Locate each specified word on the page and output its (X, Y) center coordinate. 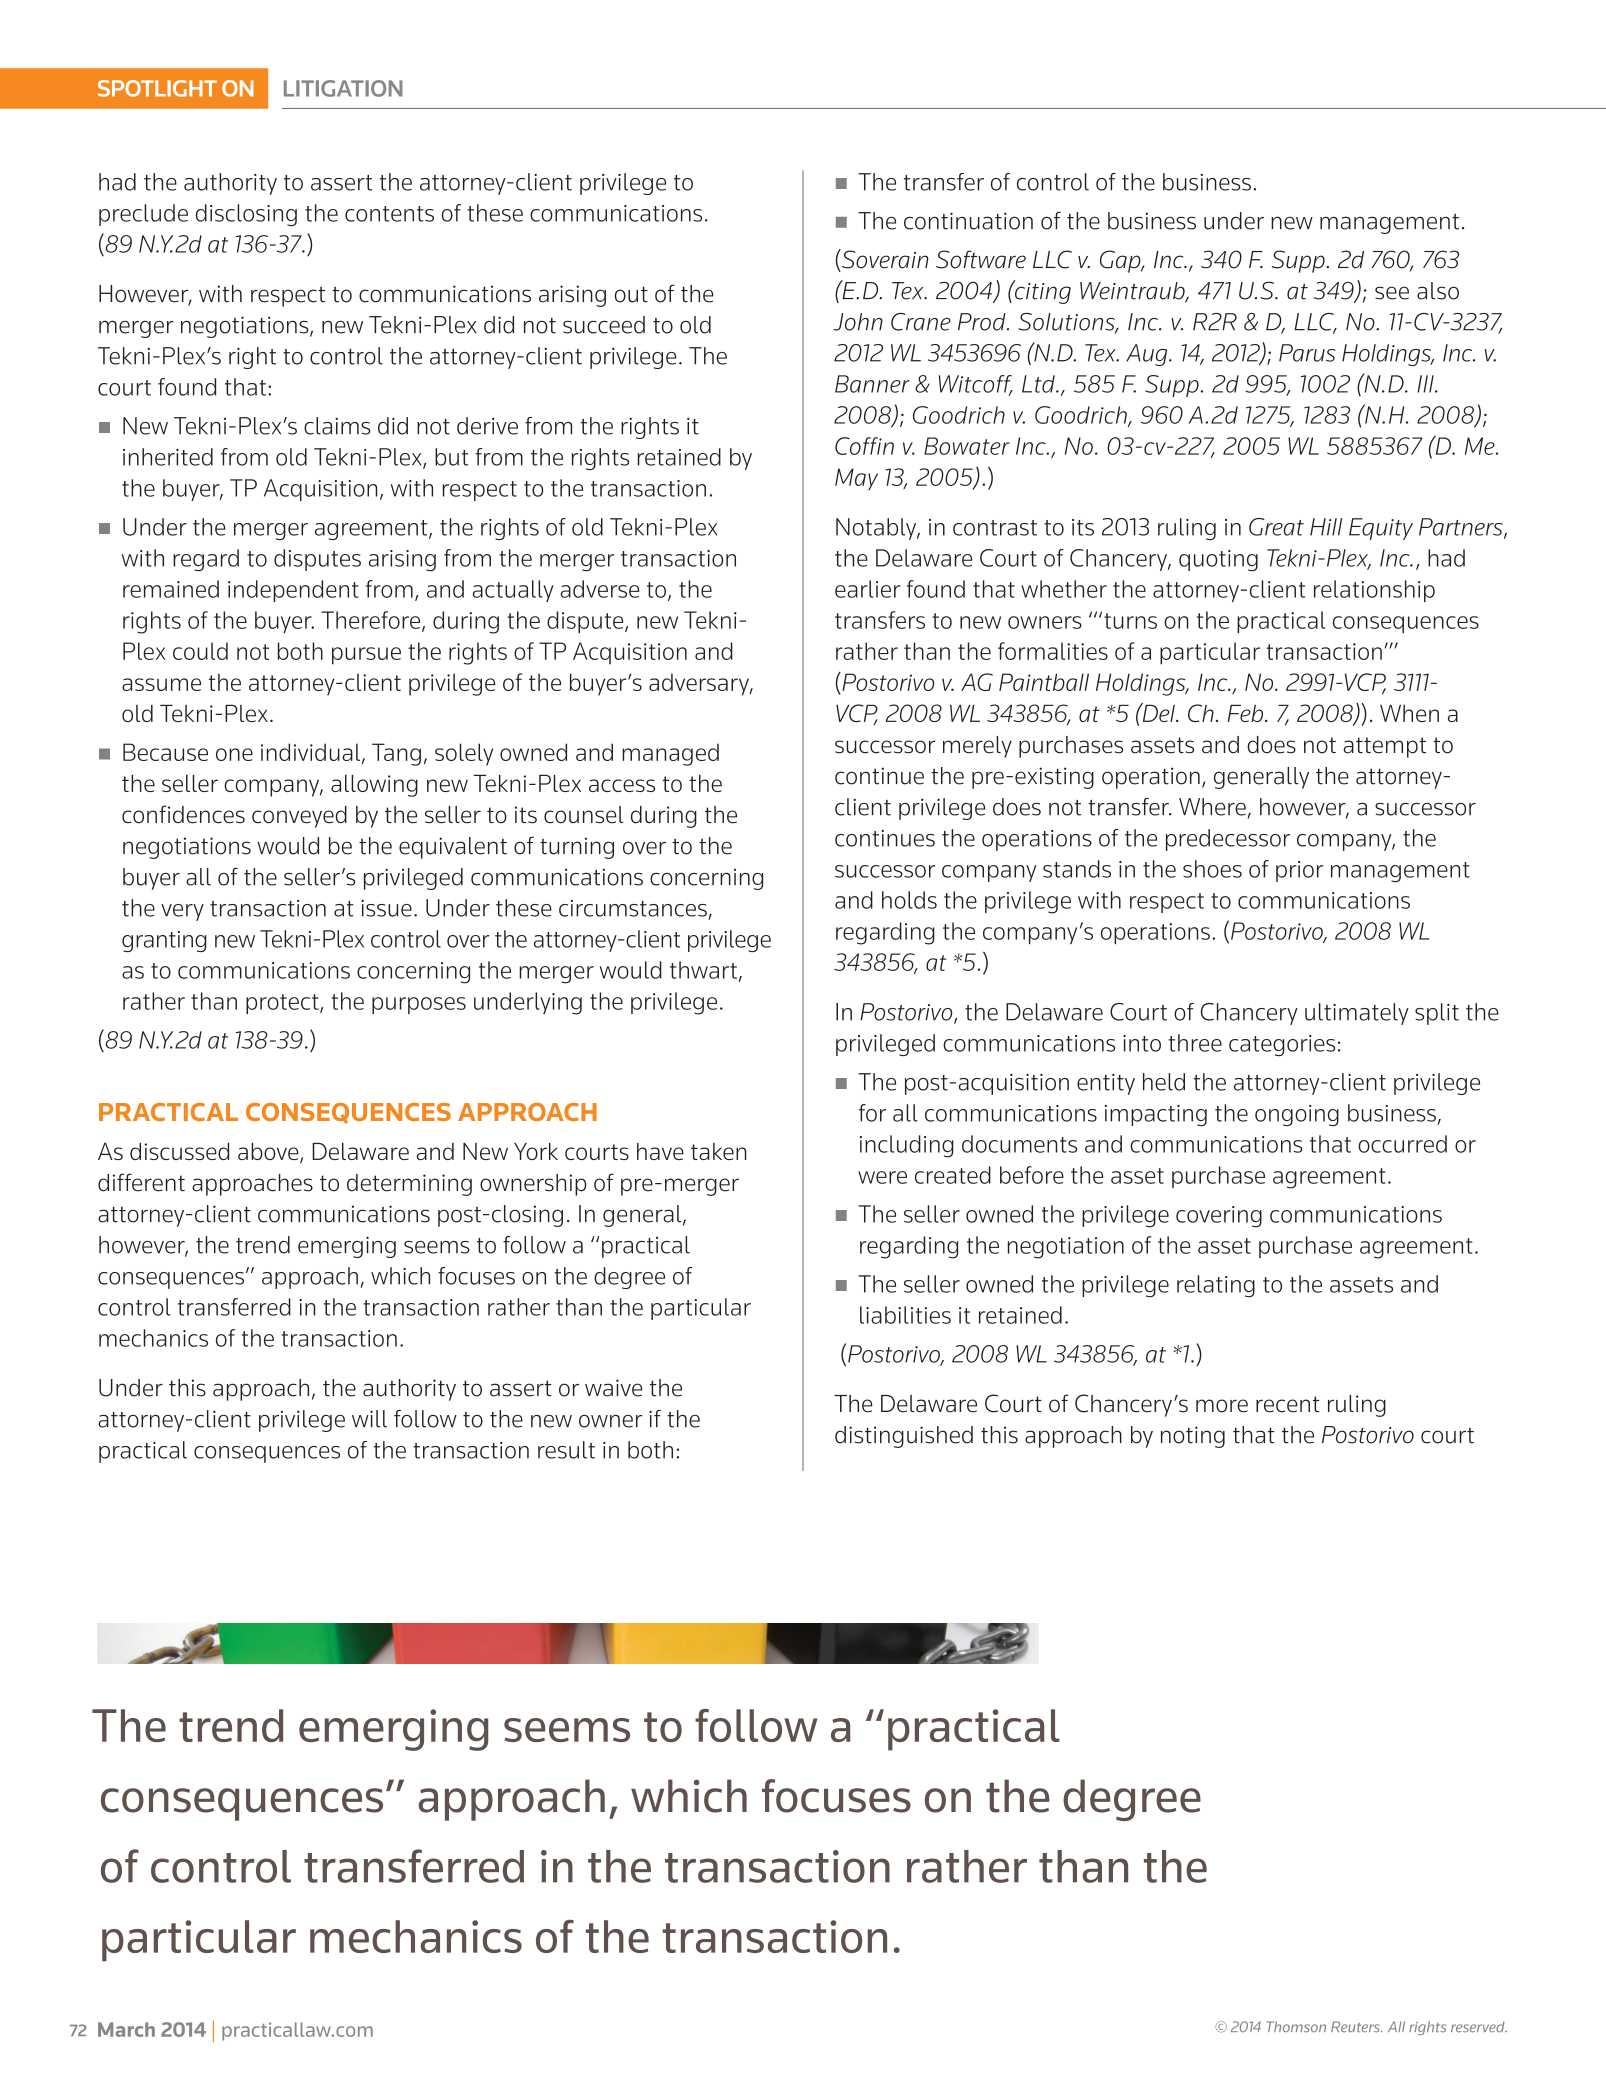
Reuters (1356, 2026)
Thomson (1296, 2026)
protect (283, 1004)
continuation (968, 221)
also (1438, 291)
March (126, 2029)
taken (719, 1151)
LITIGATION (343, 88)
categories (1282, 1045)
